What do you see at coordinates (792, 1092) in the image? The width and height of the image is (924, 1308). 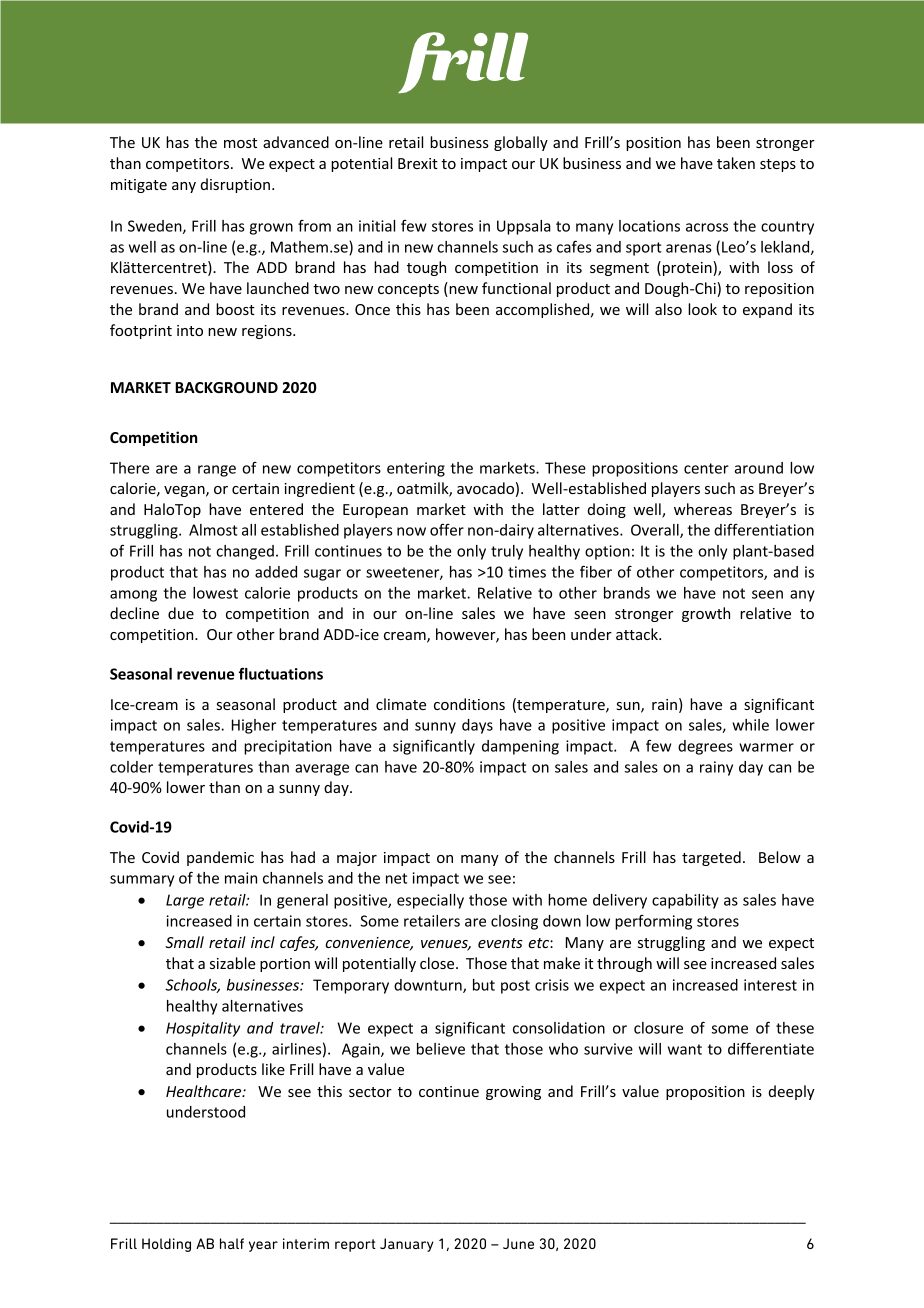 I see `deeply` at bounding box center [792, 1092].
